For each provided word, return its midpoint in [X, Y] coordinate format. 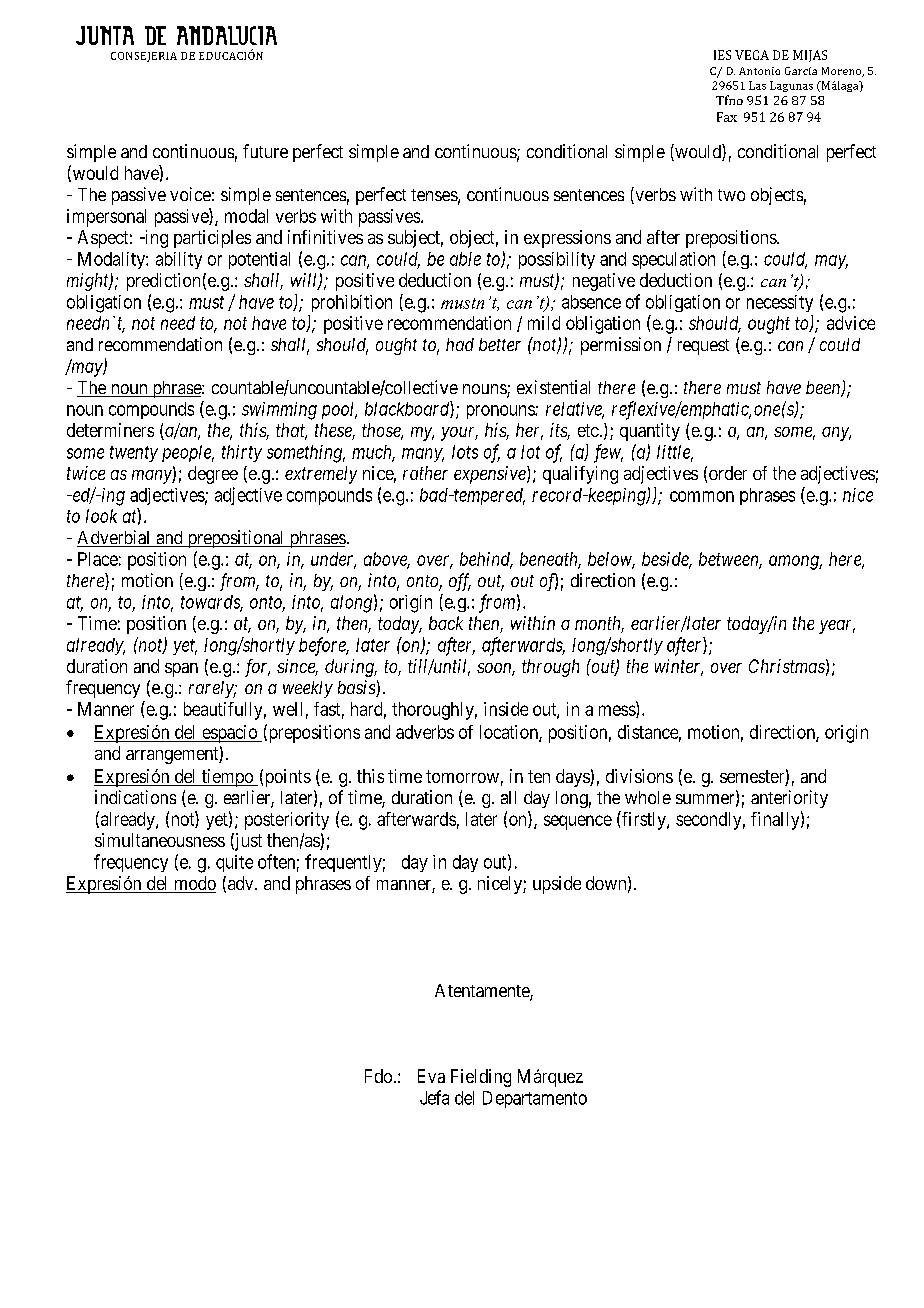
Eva [431, 1076]
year [837, 627]
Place [98, 559]
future [265, 151]
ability [179, 260]
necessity [780, 303]
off [460, 582]
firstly [644, 820]
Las [757, 85]
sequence [578, 822]
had [460, 344]
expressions [567, 239]
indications [135, 797]
